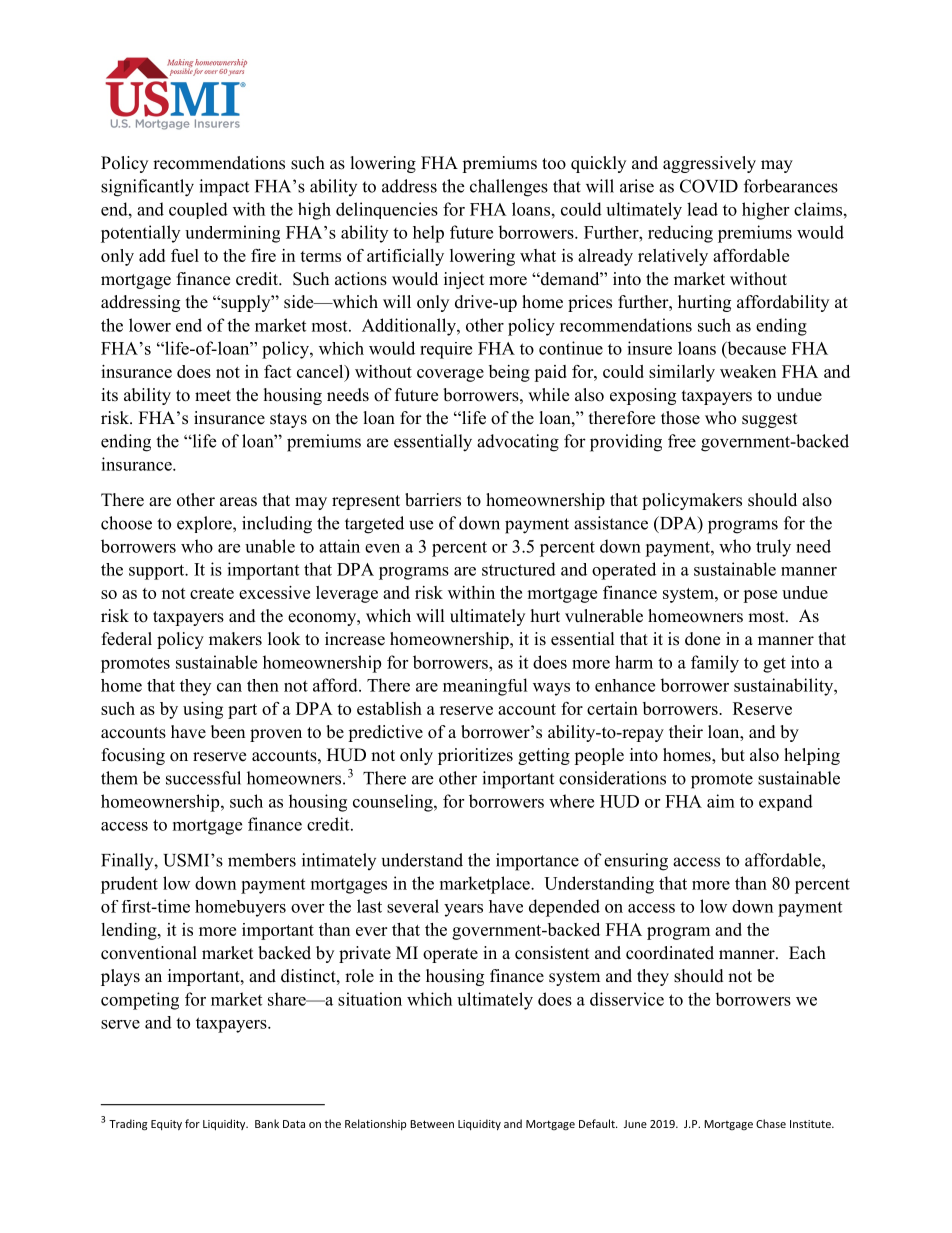  Describe the element at coordinates (485, 687) in the screenshot. I see `meaningful` at that location.
